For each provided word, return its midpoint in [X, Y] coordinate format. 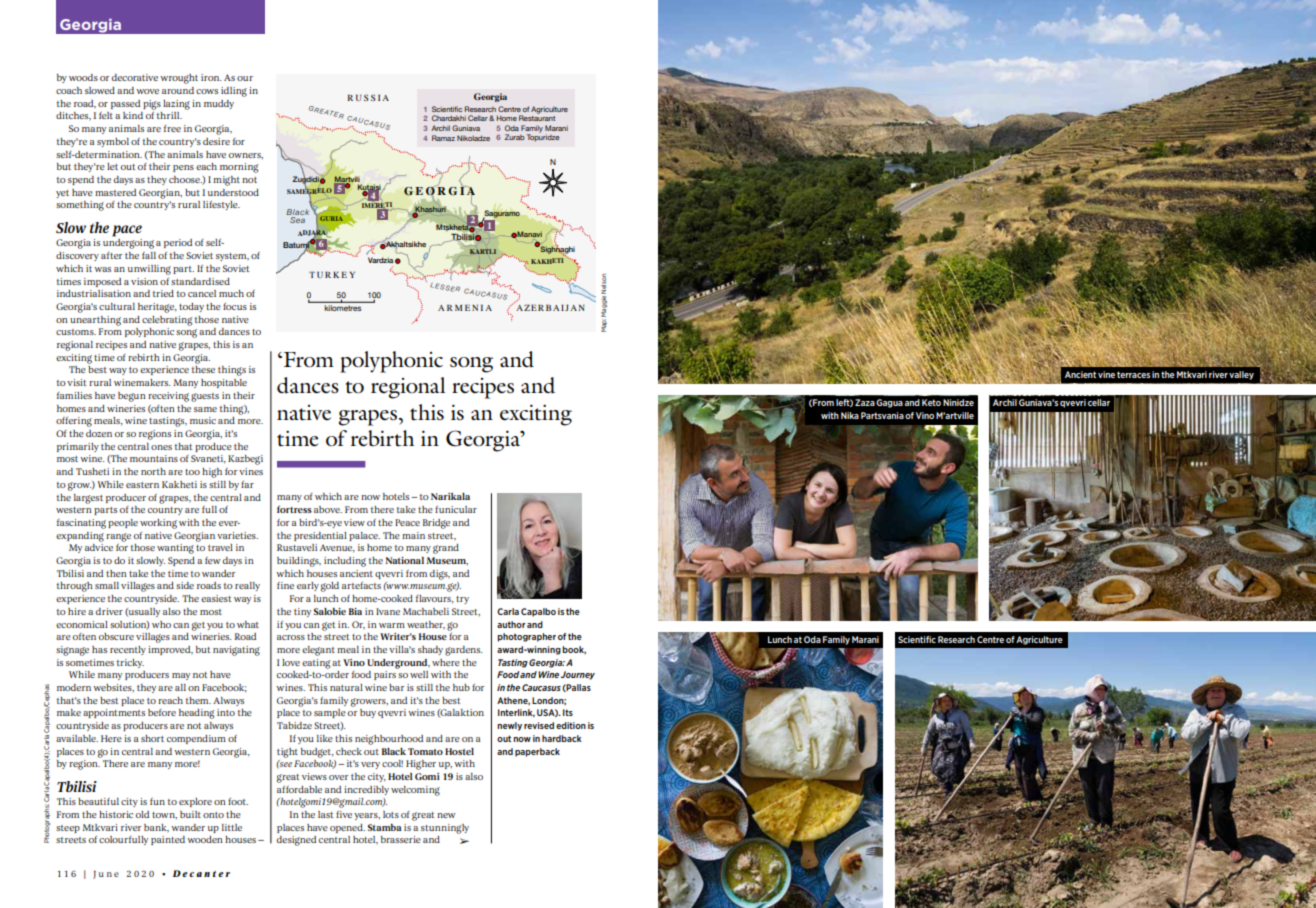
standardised [200, 281]
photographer [527, 637]
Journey [578, 675]
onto [213, 815]
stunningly [445, 829]
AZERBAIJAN [549, 306]
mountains [154, 458]
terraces [1133, 374]
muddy [219, 104]
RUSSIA [368, 97]
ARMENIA [465, 308]
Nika [850, 415]
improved [170, 650]
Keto [931, 402]
